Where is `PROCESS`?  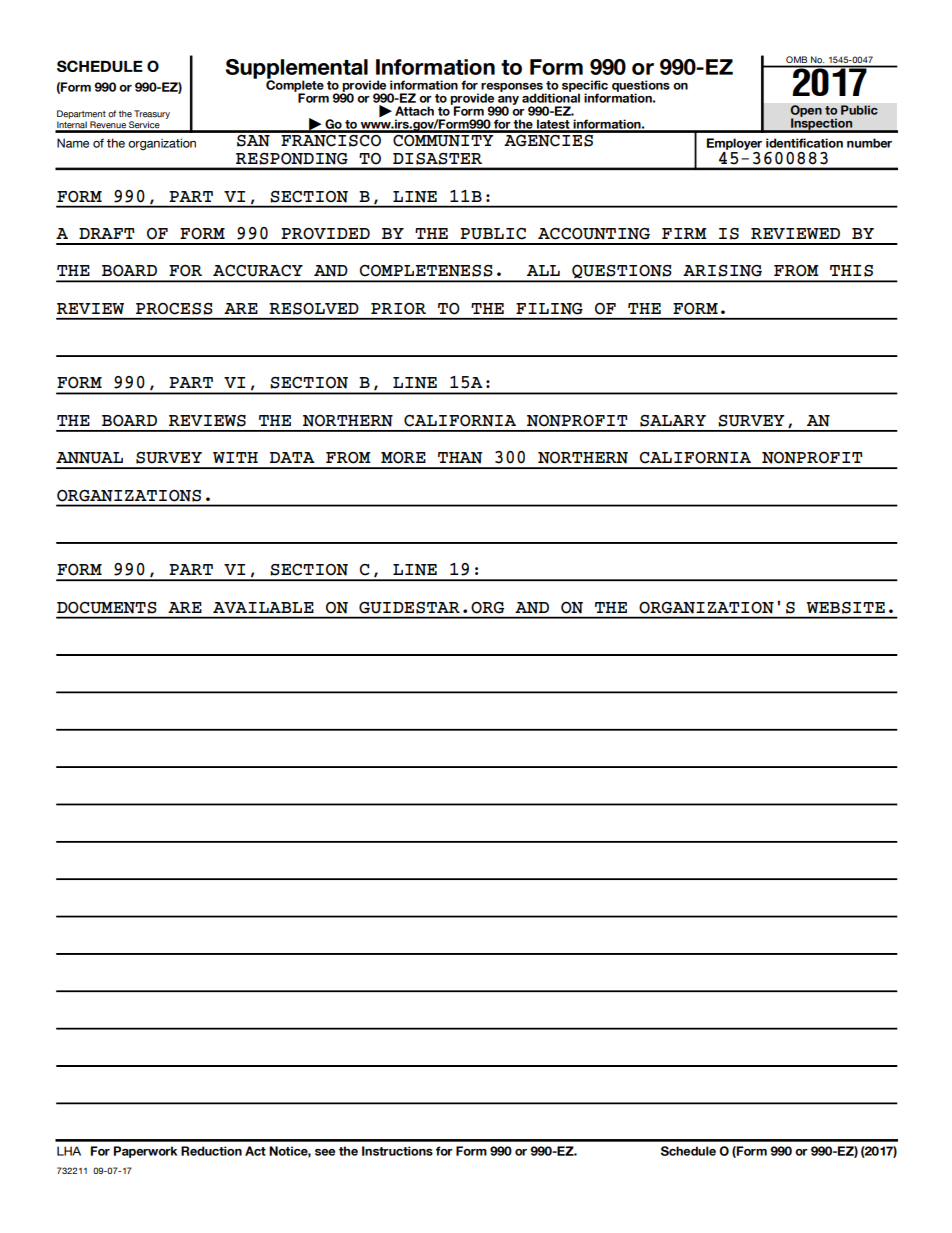 PROCESS is located at coordinates (174, 309).
